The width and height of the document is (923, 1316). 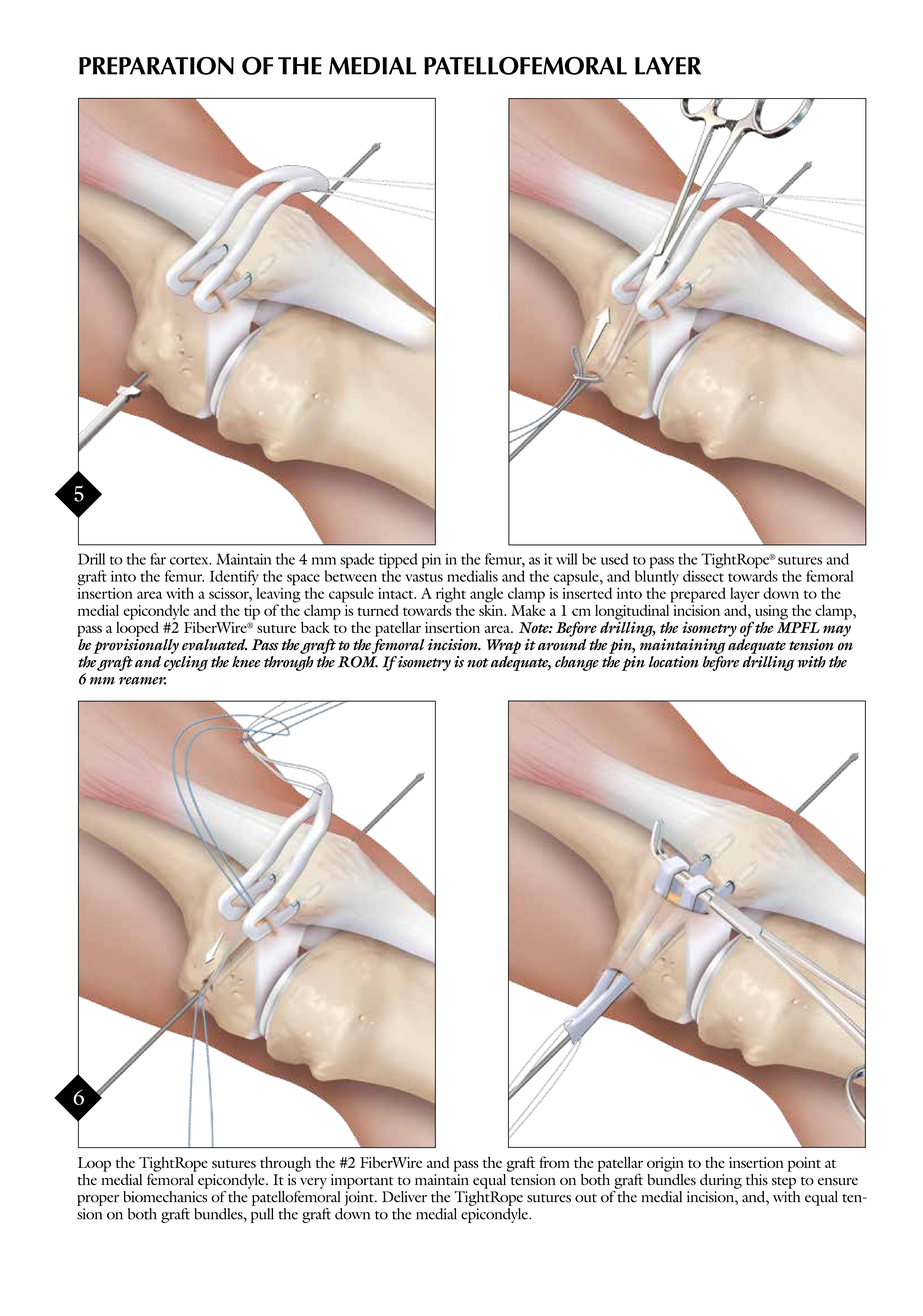 I want to click on this, so click(x=757, y=1179).
